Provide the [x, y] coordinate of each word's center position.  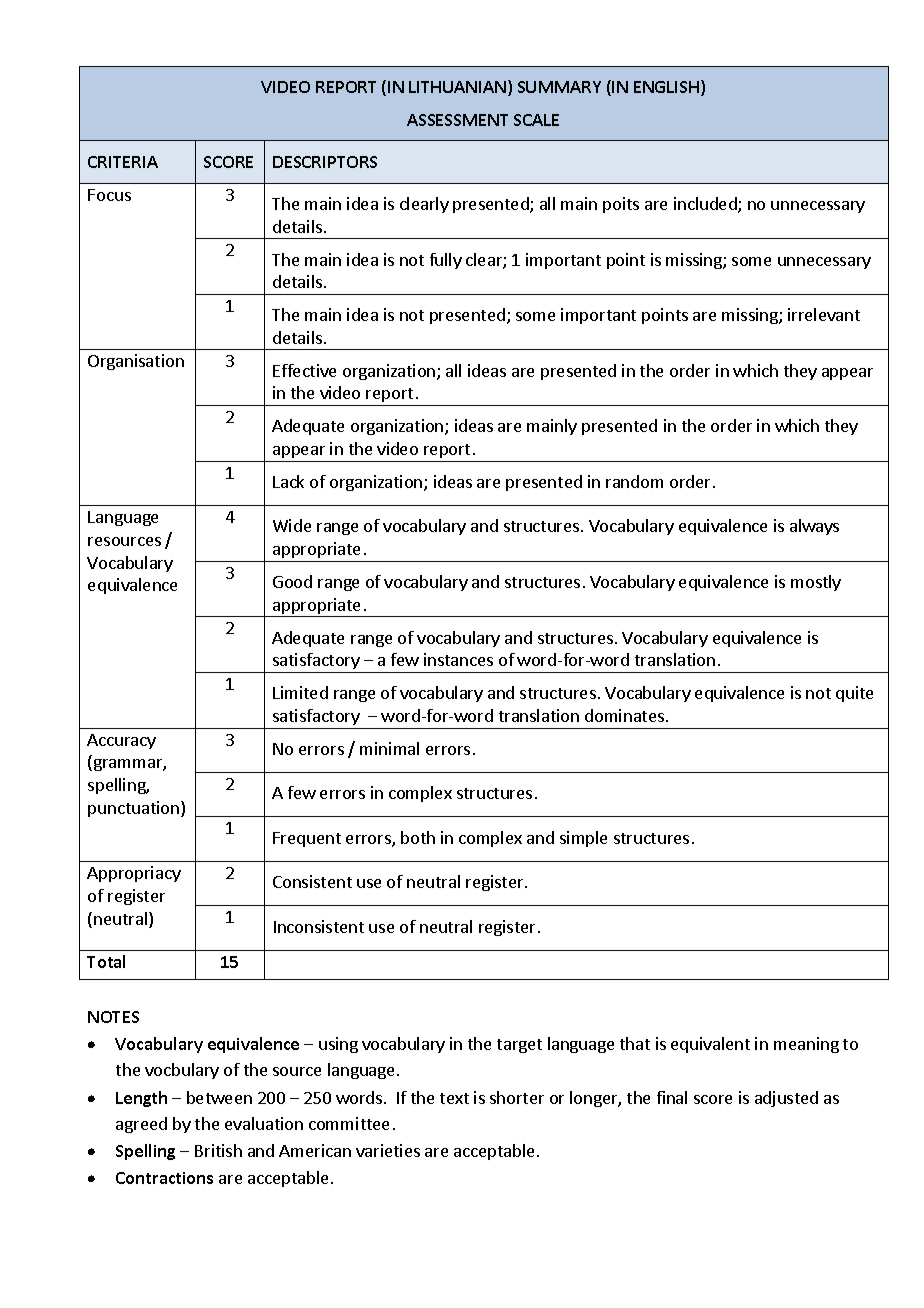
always [814, 527]
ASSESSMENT [457, 120]
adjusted [786, 1099]
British [218, 1150]
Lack [288, 481]
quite [854, 694]
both [418, 837]
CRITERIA [123, 162]
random [634, 481]
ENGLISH [666, 87]
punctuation [133, 809]
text [454, 1098]
